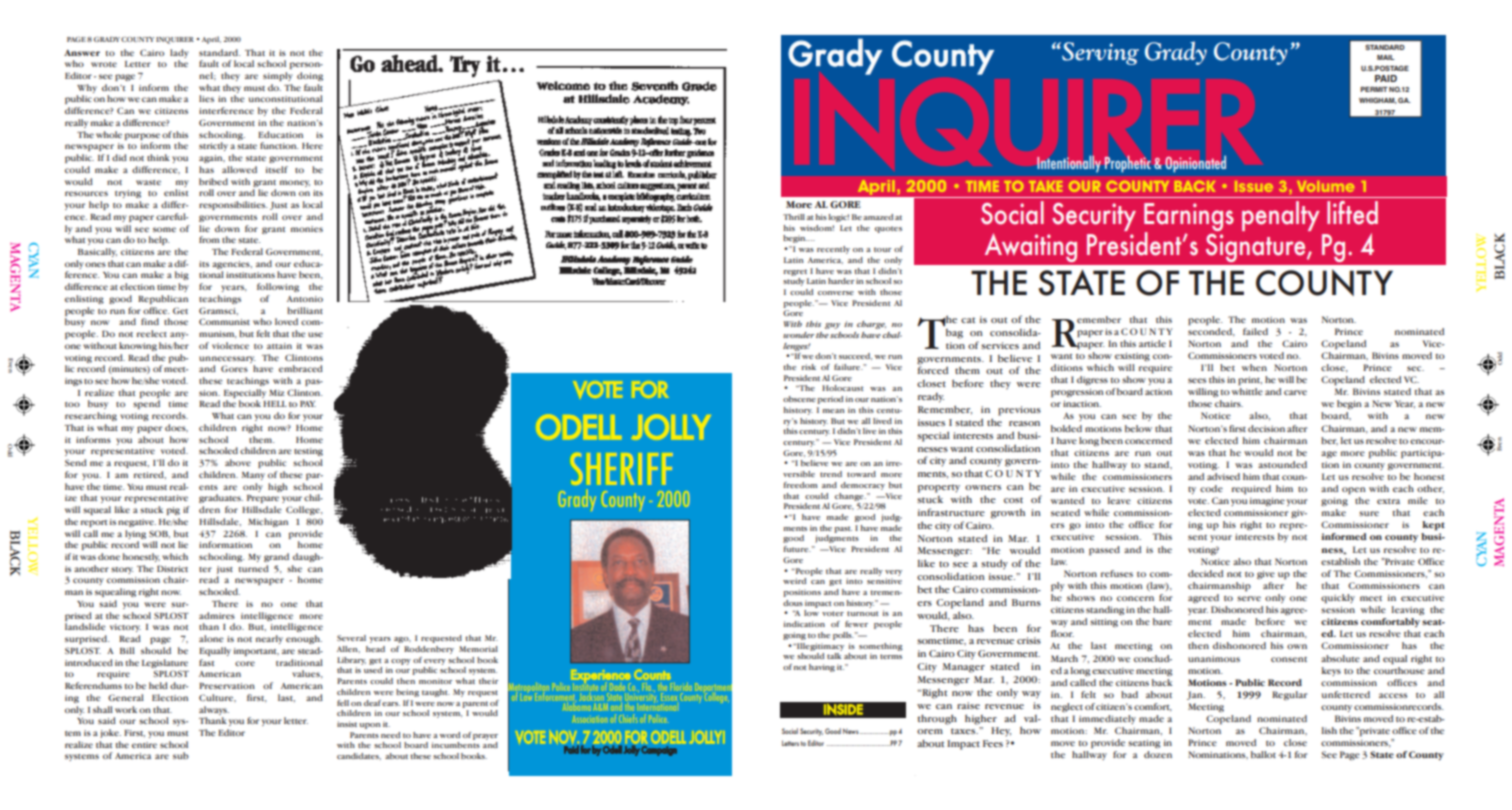  What do you see at coordinates (794, 581) in the image?
I see `weird` at bounding box center [794, 581].
